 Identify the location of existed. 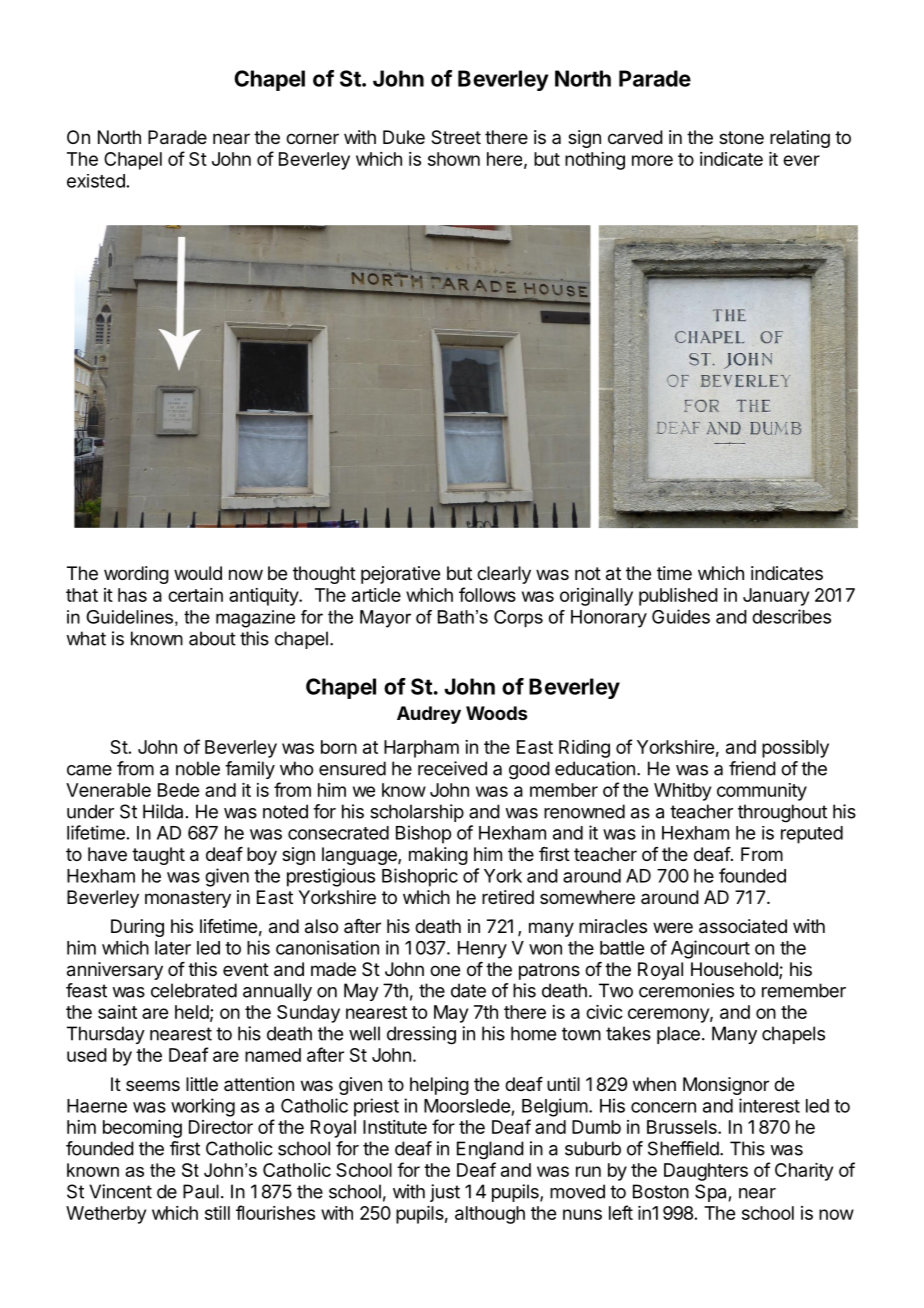
(96, 181).
